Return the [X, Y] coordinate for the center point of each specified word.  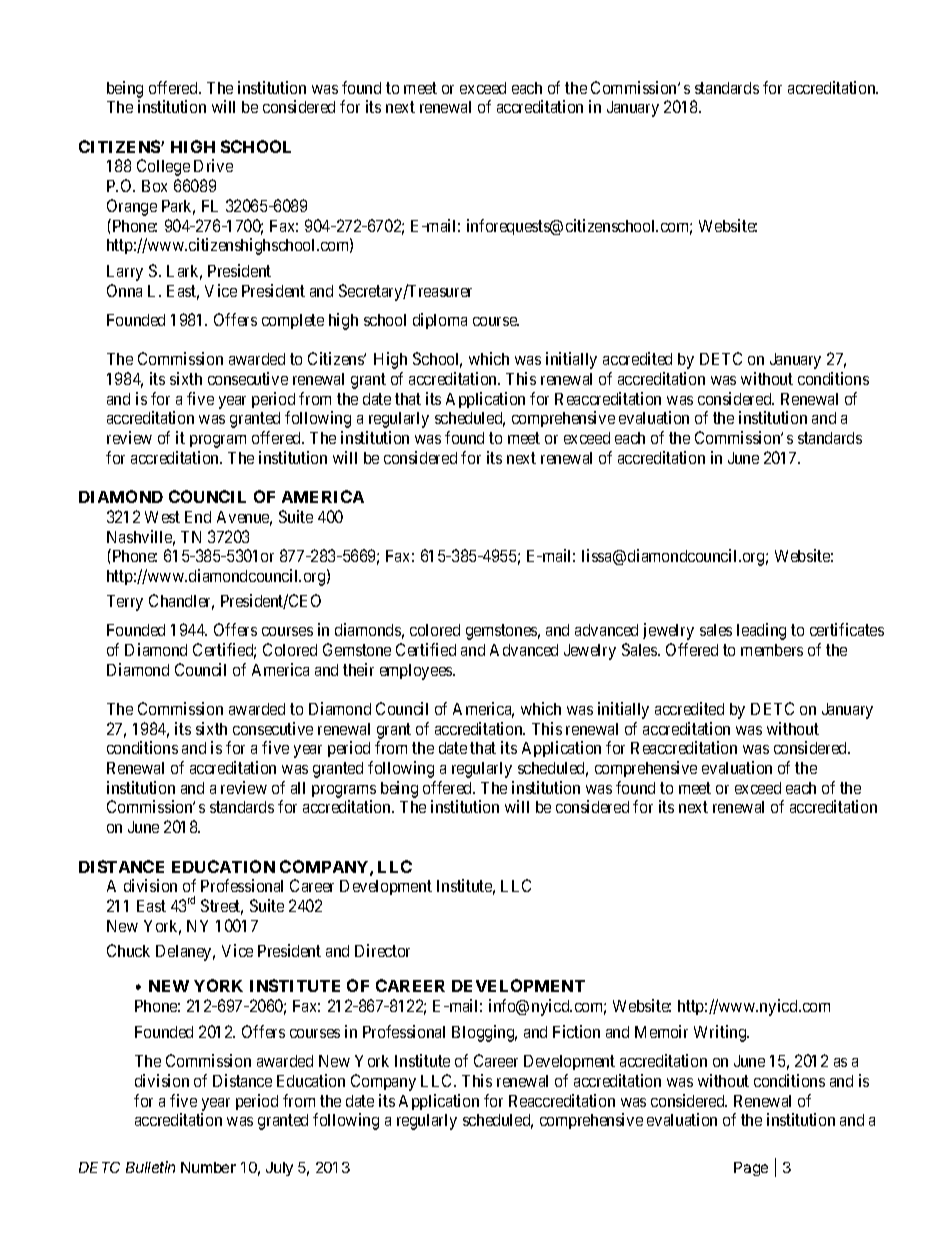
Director [382, 950]
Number [208, 1167]
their [358, 669]
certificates [847, 629]
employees [417, 672]
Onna [124, 290]
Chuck [128, 950]
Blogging [484, 1033]
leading [761, 631]
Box [154, 186]
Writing [721, 1033]
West [162, 517]
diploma [440, 321]
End [198, 517]
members [772, 650]
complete [293, 321]
